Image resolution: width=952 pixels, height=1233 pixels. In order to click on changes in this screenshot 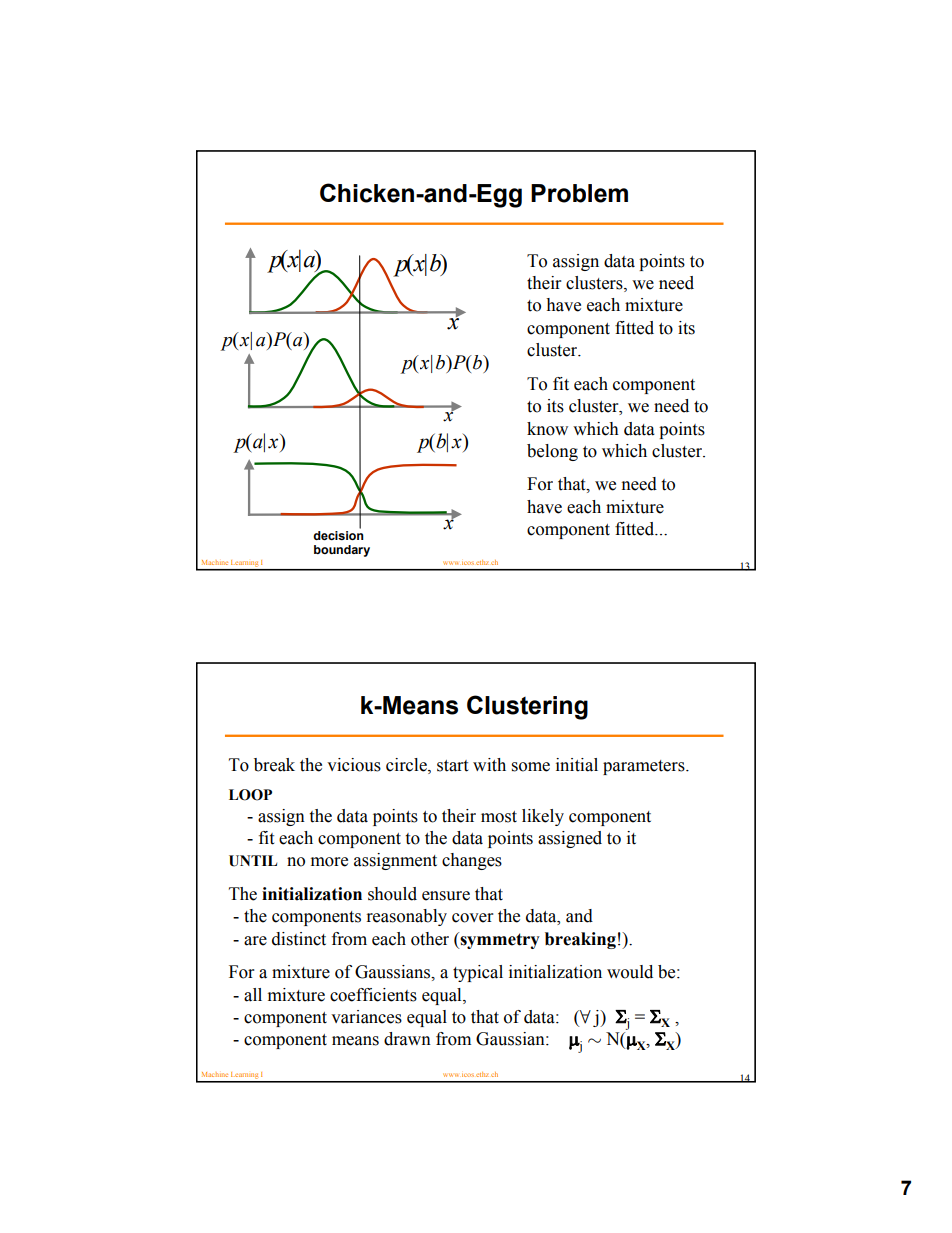, I will do `click(472, 861)`.
